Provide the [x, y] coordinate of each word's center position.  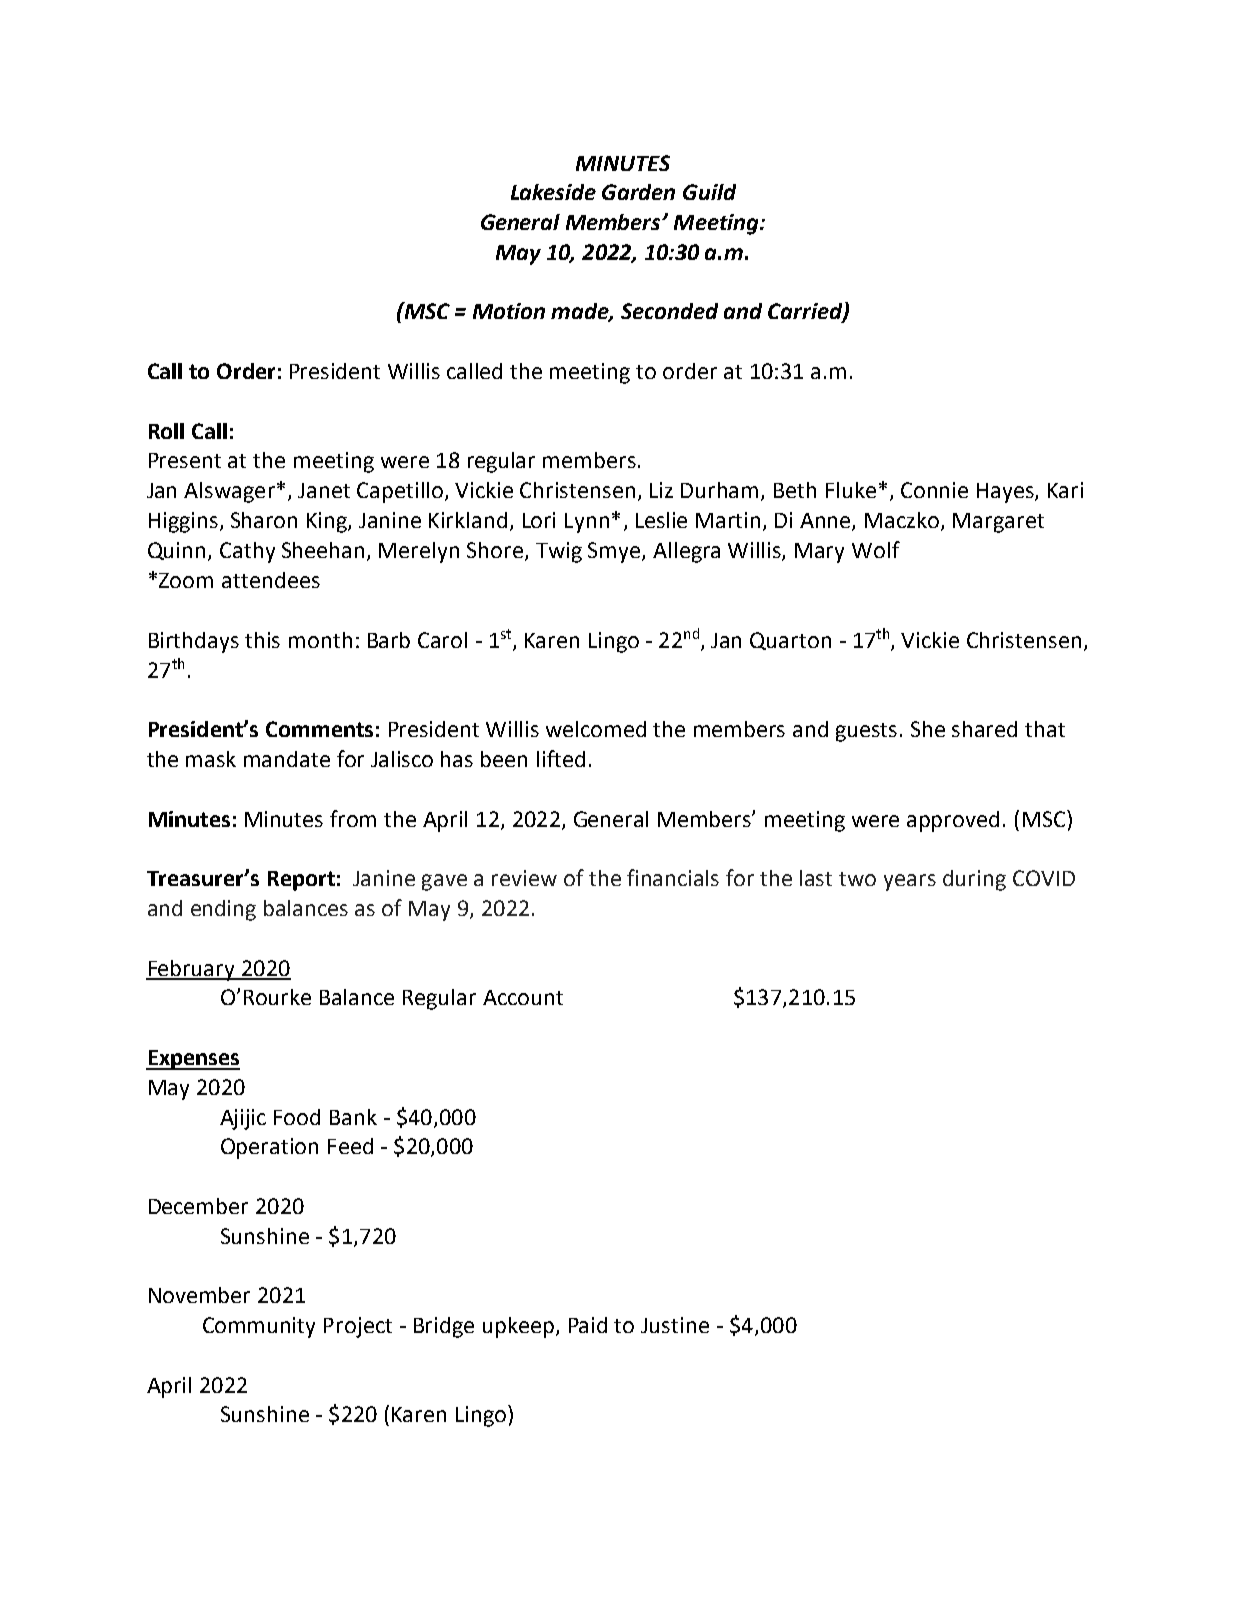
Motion [509, 311]
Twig [559, 552]
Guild [709, 192]
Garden [638, 192]
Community [259, 1327]
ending [223, 910]
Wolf [876, 549]
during [974, 880]
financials [673, 877]
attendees [271, 580]
